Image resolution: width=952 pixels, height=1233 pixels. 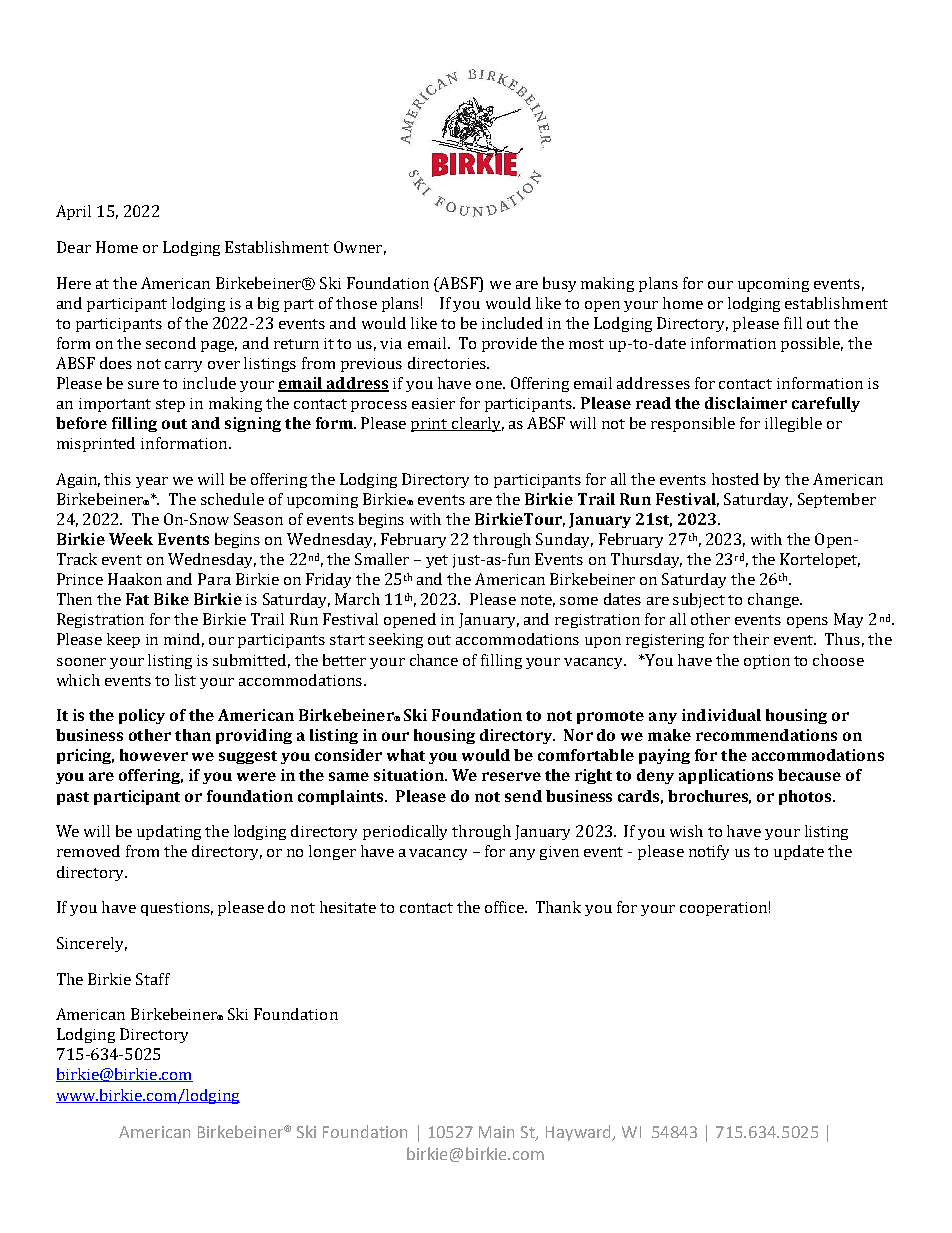 I want to click on updating, so click(x=169, y=832).
